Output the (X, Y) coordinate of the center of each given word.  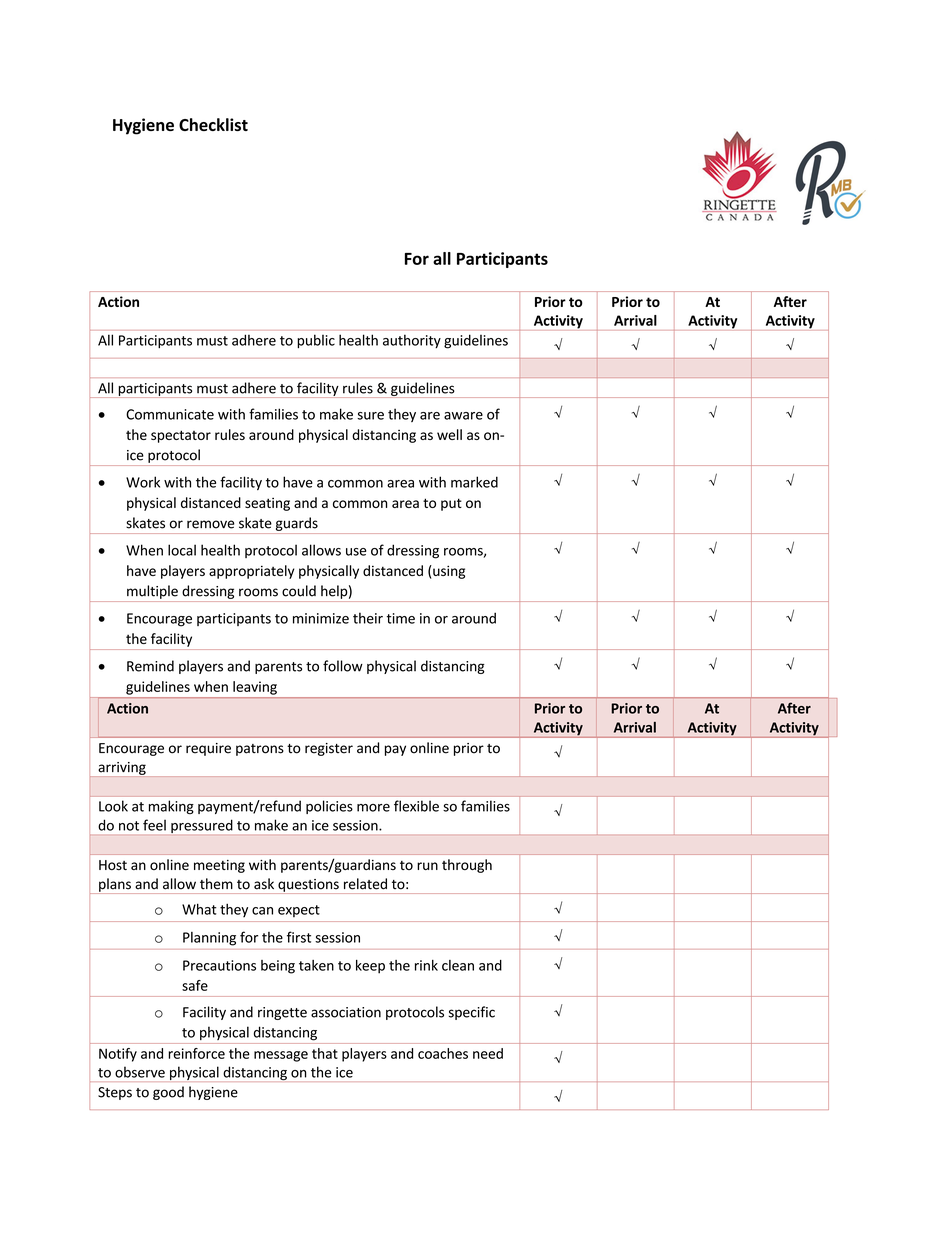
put (451, 504)
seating (267, 504)
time (401, 618)
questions (308, 886)
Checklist (213, 124)
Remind (150, 666)
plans (115, 886)
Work (143, 482)
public (316, 341)
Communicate (170, 414)
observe (140, 1072)
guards (297, 524)
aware (463, 416)
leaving (255, 688)
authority (412, 341)
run (427, 866)
